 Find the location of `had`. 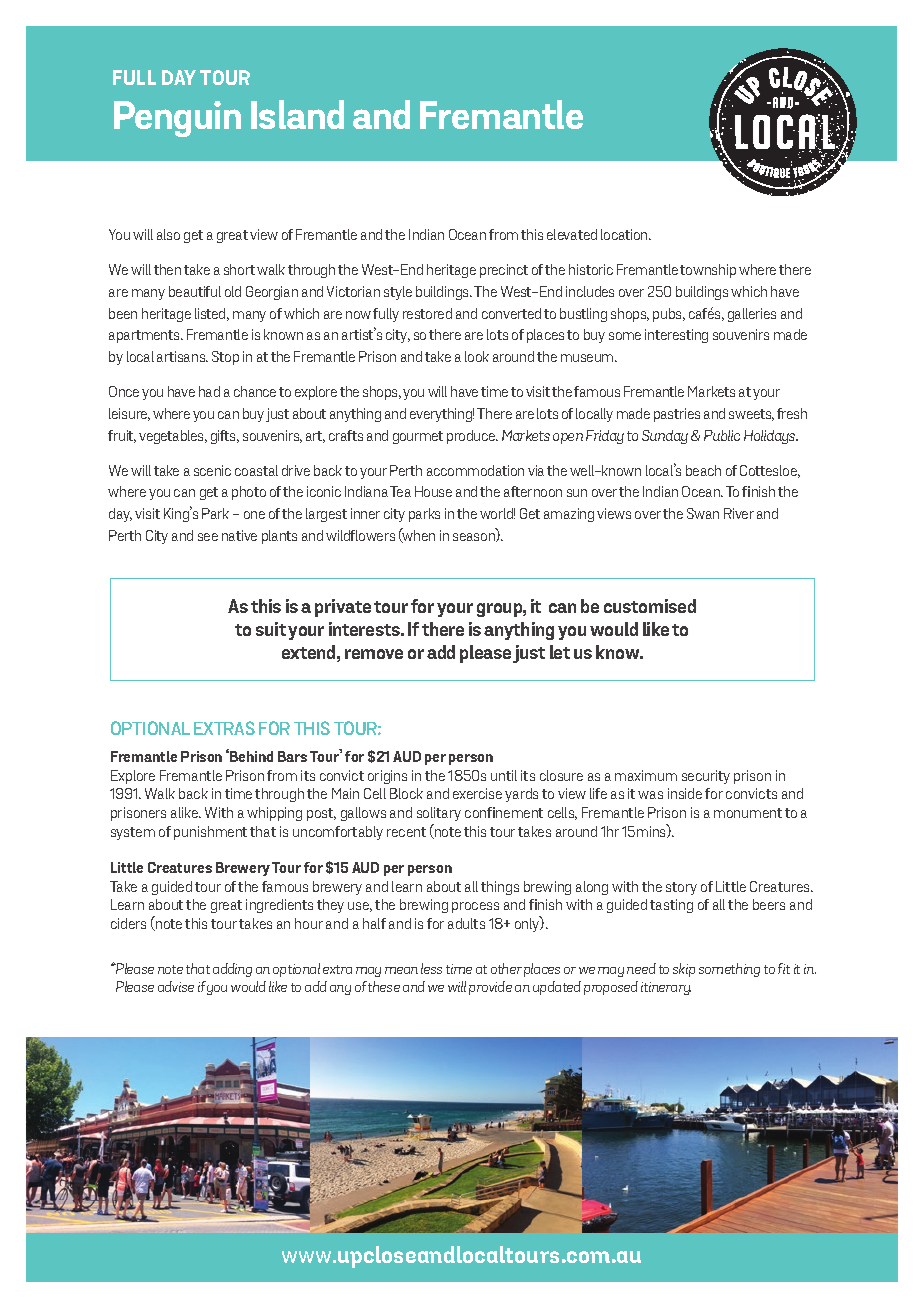

had is located at coordinates (209, 391).
